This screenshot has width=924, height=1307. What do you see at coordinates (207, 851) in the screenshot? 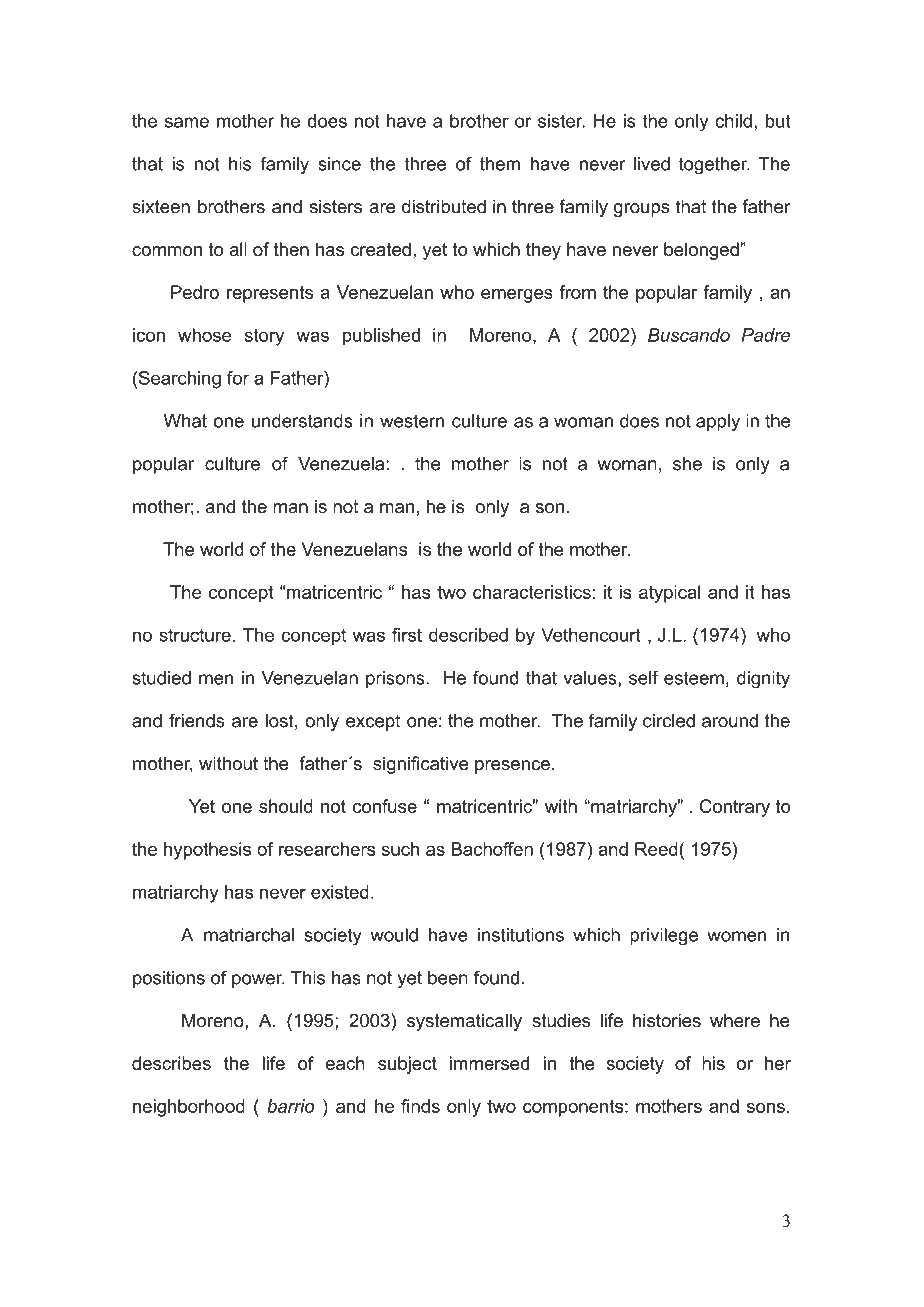
I see `hypothesis` at bounding box center [207, 851].
